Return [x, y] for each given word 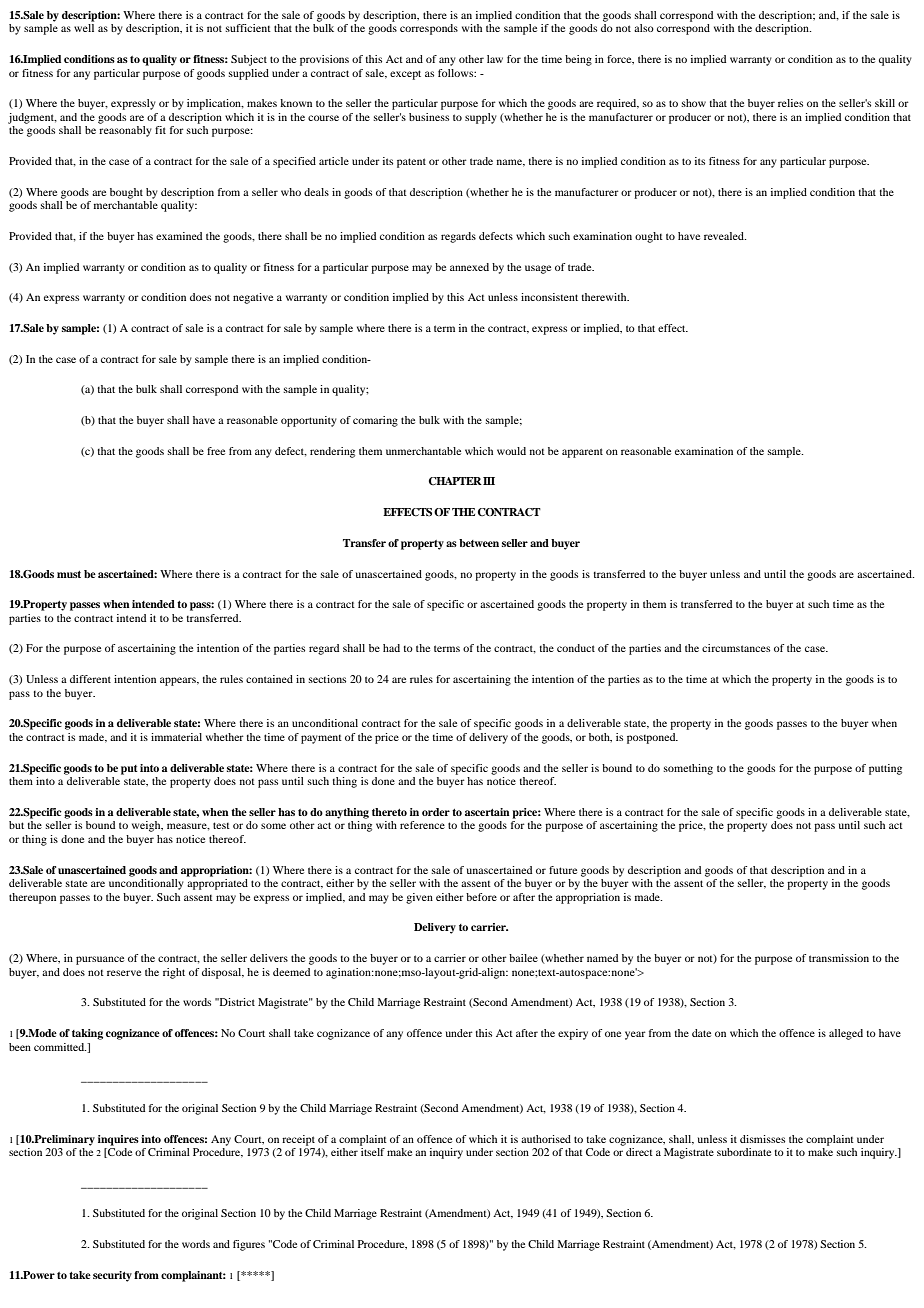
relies [790, 103]
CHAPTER [455, 481]
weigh [147, 826]
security [112, 1276]
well [84, 28]
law [495, 59]
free [216, 451]
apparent [582, 453]
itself [373, 1152]
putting [885, 769]
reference [422, 825]
